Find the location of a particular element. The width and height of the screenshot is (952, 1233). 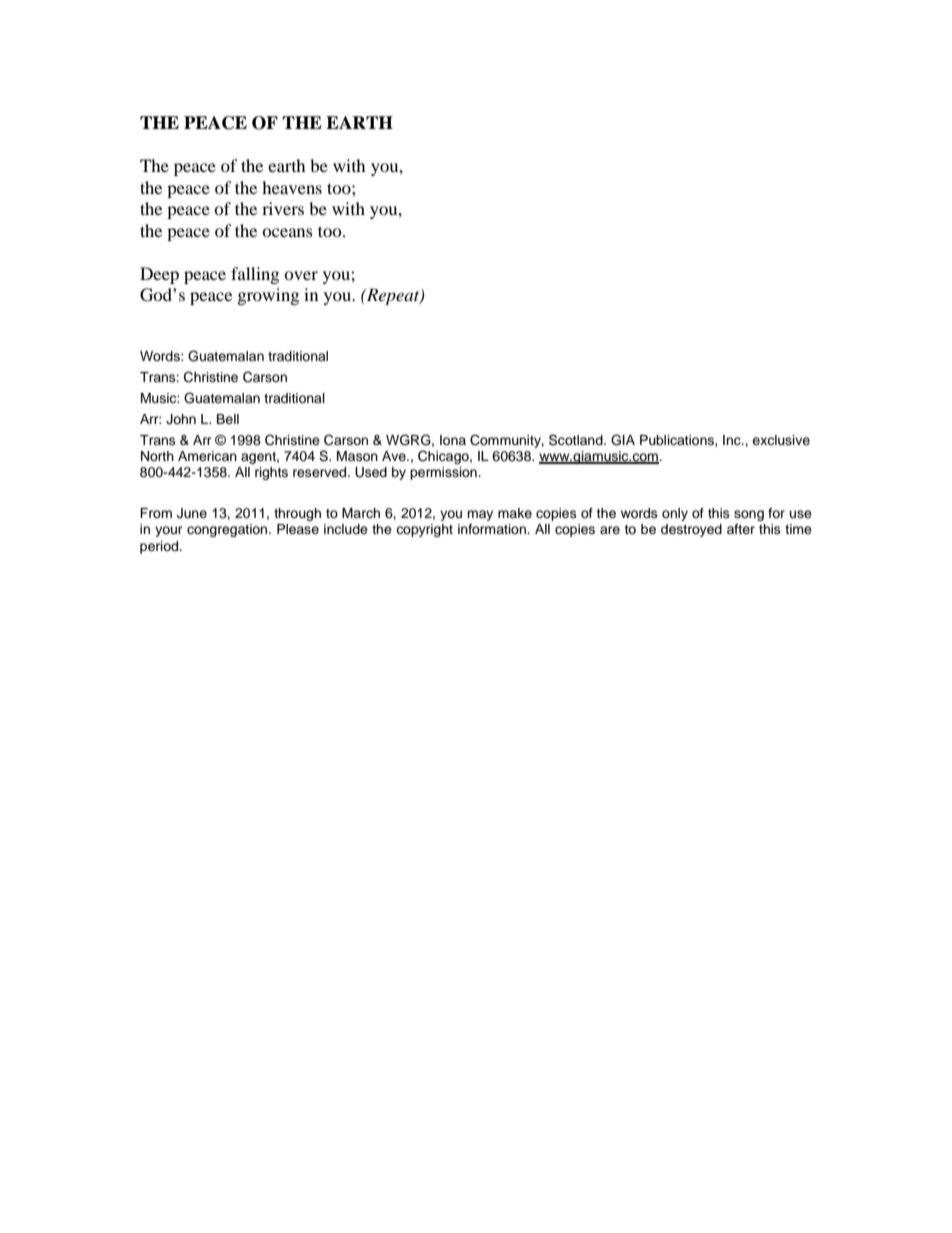

Bell is located at coordinates (228, 419).
